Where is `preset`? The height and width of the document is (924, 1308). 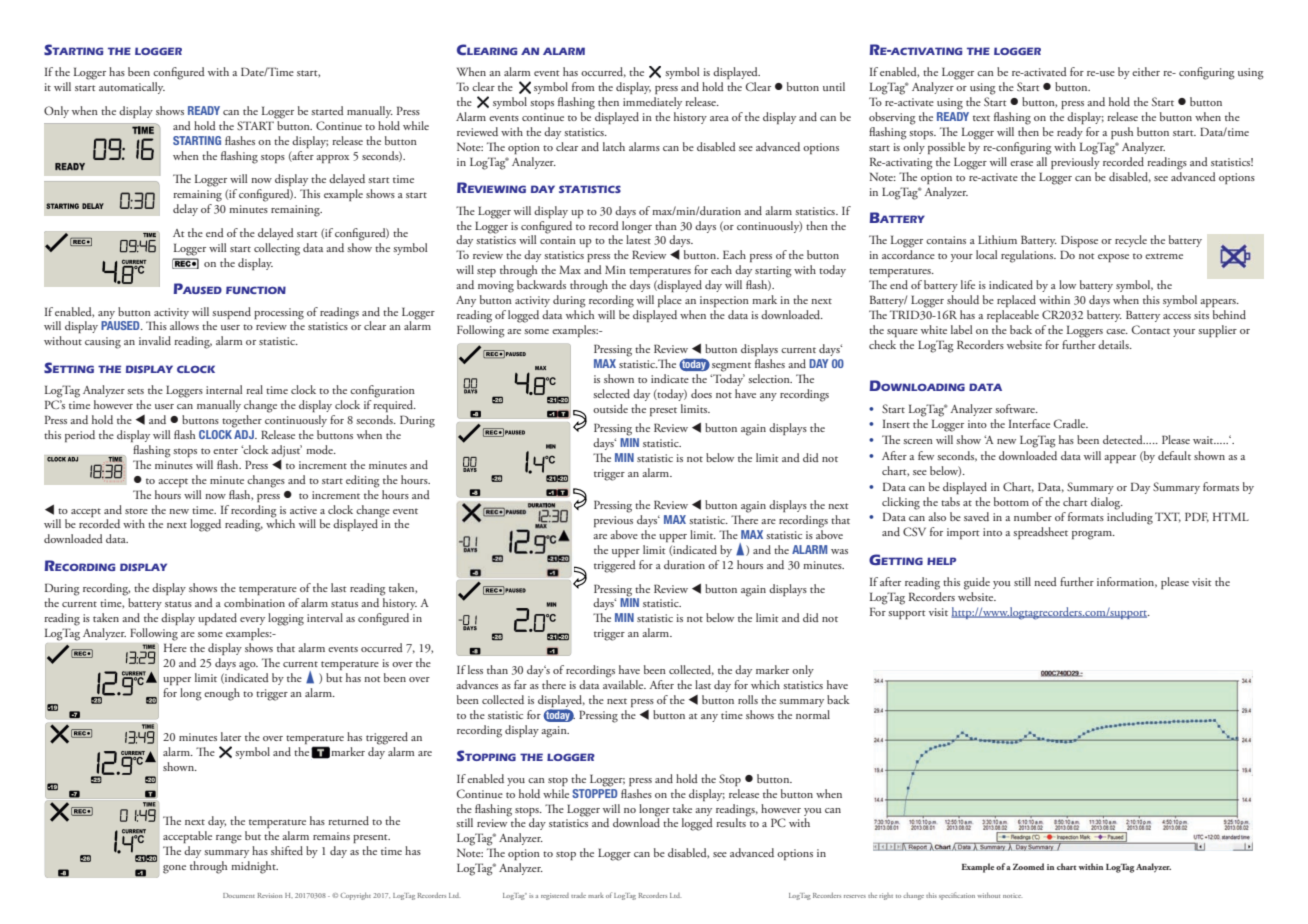 preset is located at coordinates (663, 411).
